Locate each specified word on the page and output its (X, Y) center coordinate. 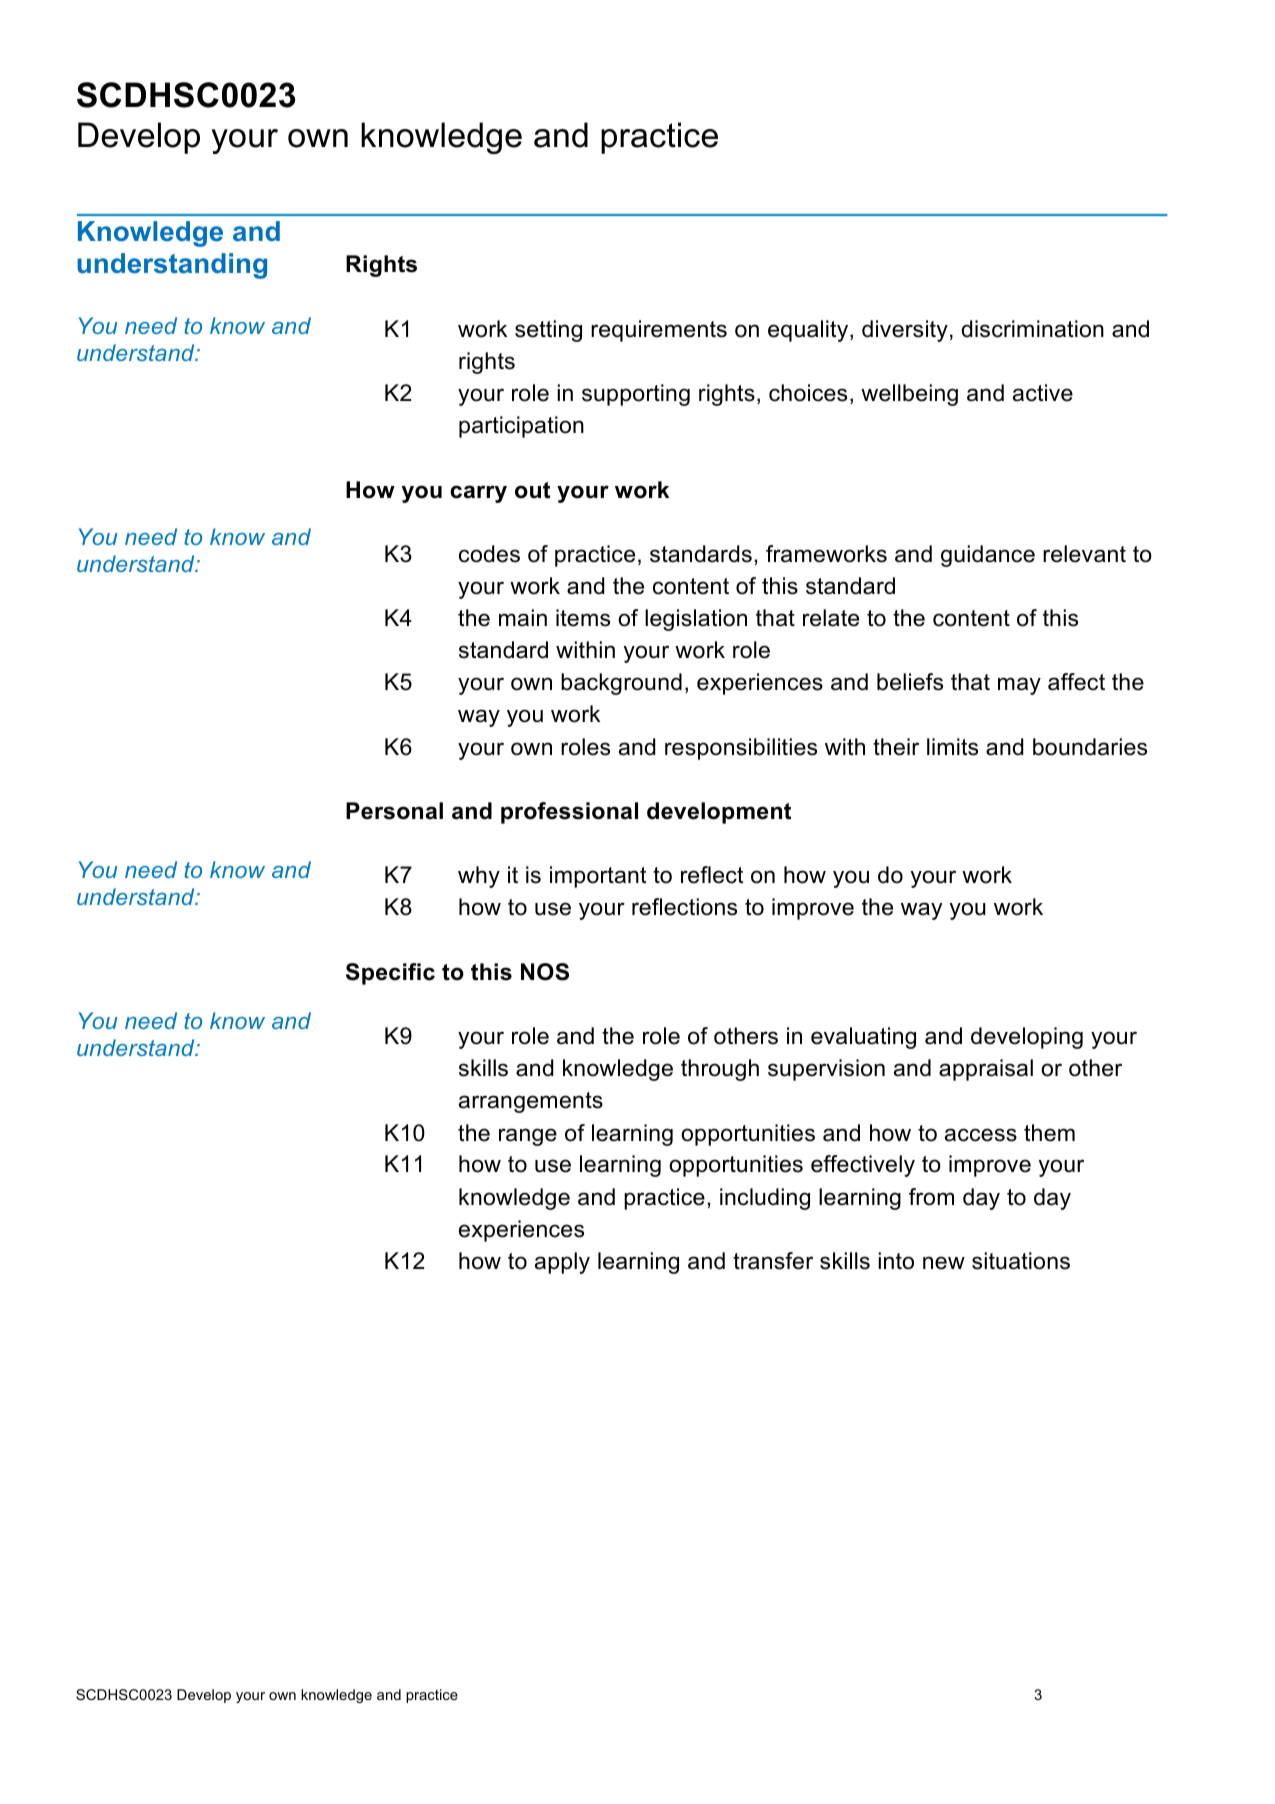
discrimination (1033, 329)
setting (548, 331)
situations (1021, 1261)
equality (809, 331)
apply (562, 1263)
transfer (773, 1261)
